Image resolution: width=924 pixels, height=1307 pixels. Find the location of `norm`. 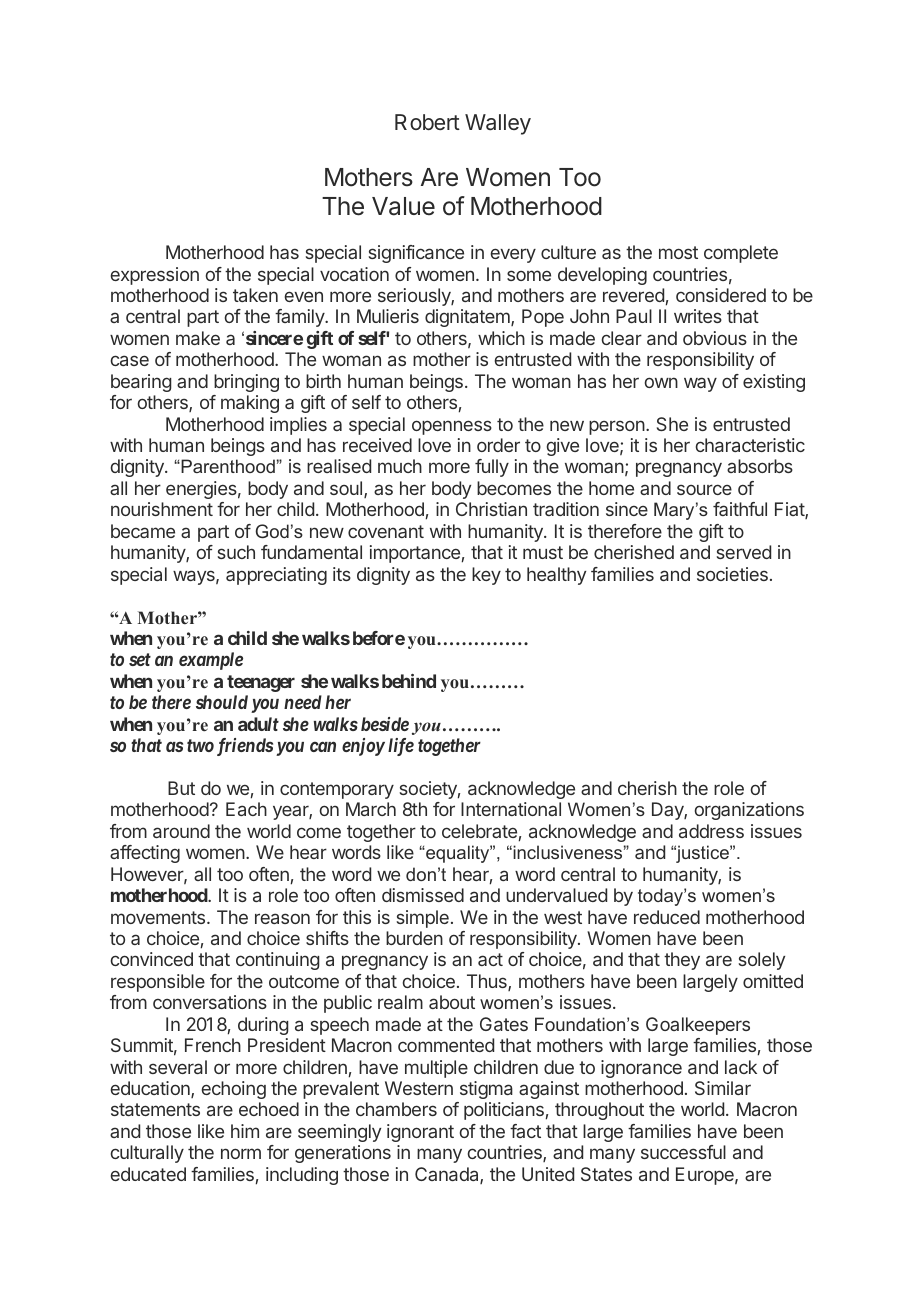

norm is located at coordinates (241, 1153).
